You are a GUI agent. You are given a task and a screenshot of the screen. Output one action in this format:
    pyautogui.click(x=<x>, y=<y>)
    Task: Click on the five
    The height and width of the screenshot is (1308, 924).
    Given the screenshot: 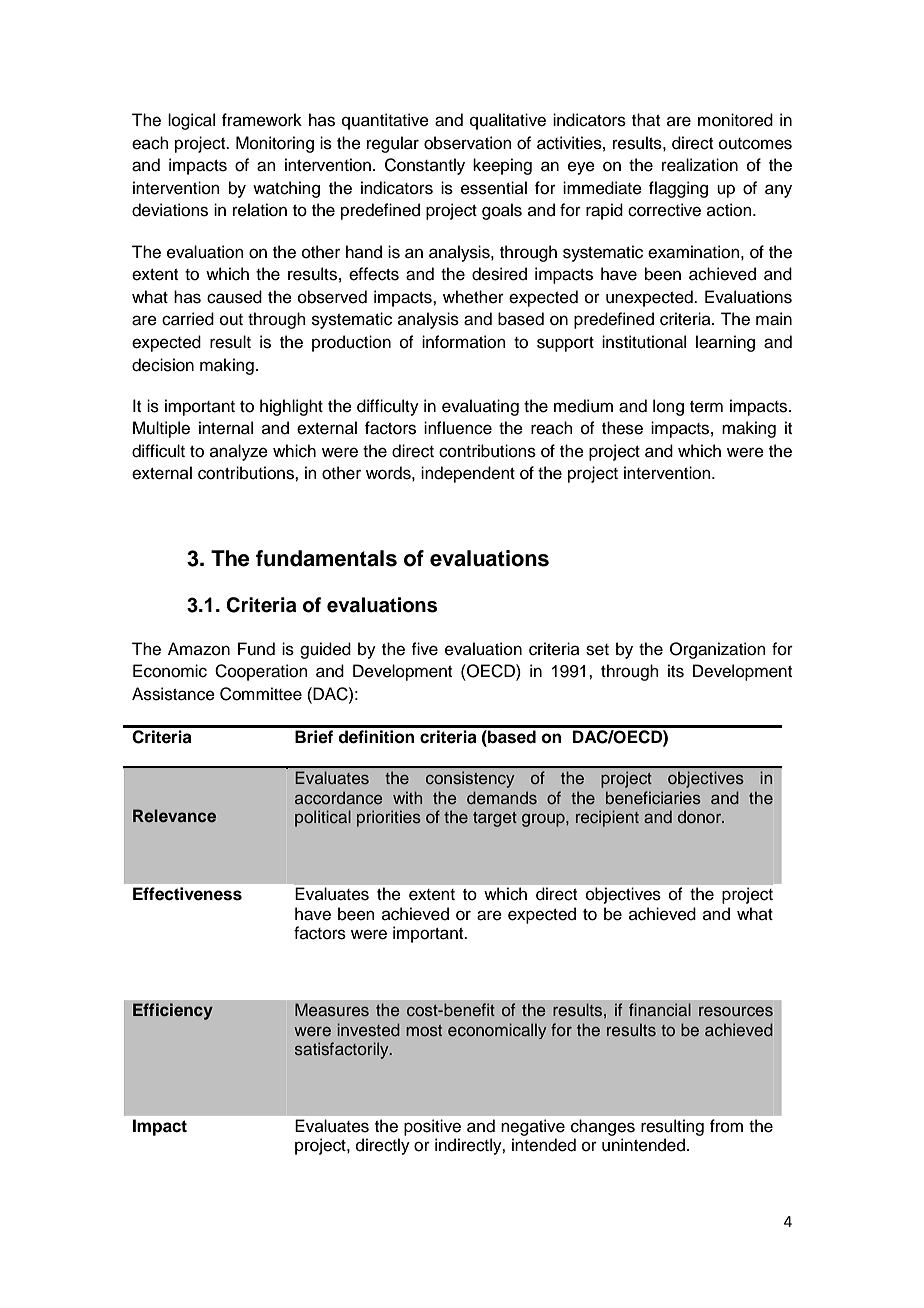 What is the action you would take?
    pyautogui.click(x=424, y=649)
